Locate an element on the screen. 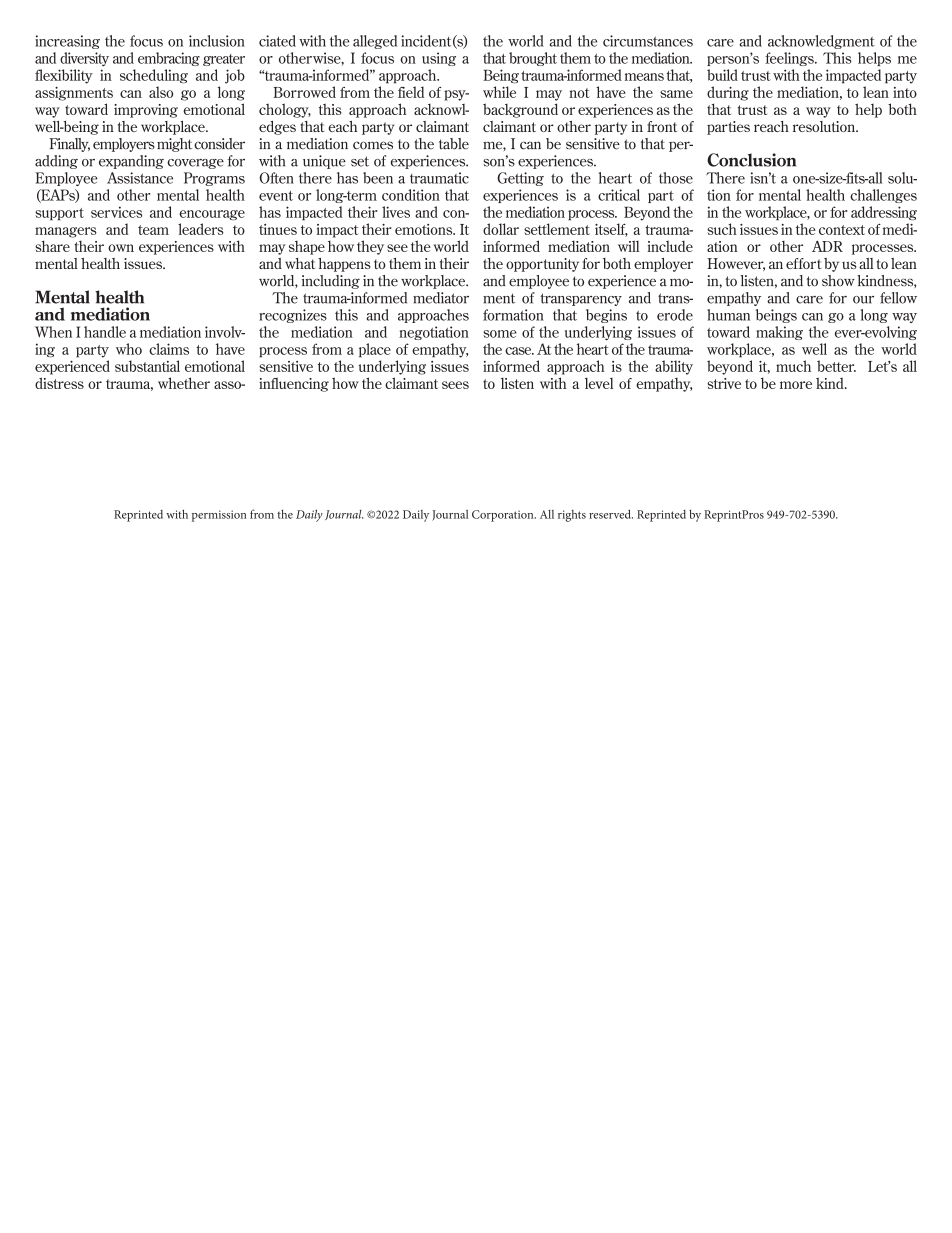 This screenshot has height=1233, width=952. own is located at coordinates (121, 248).
